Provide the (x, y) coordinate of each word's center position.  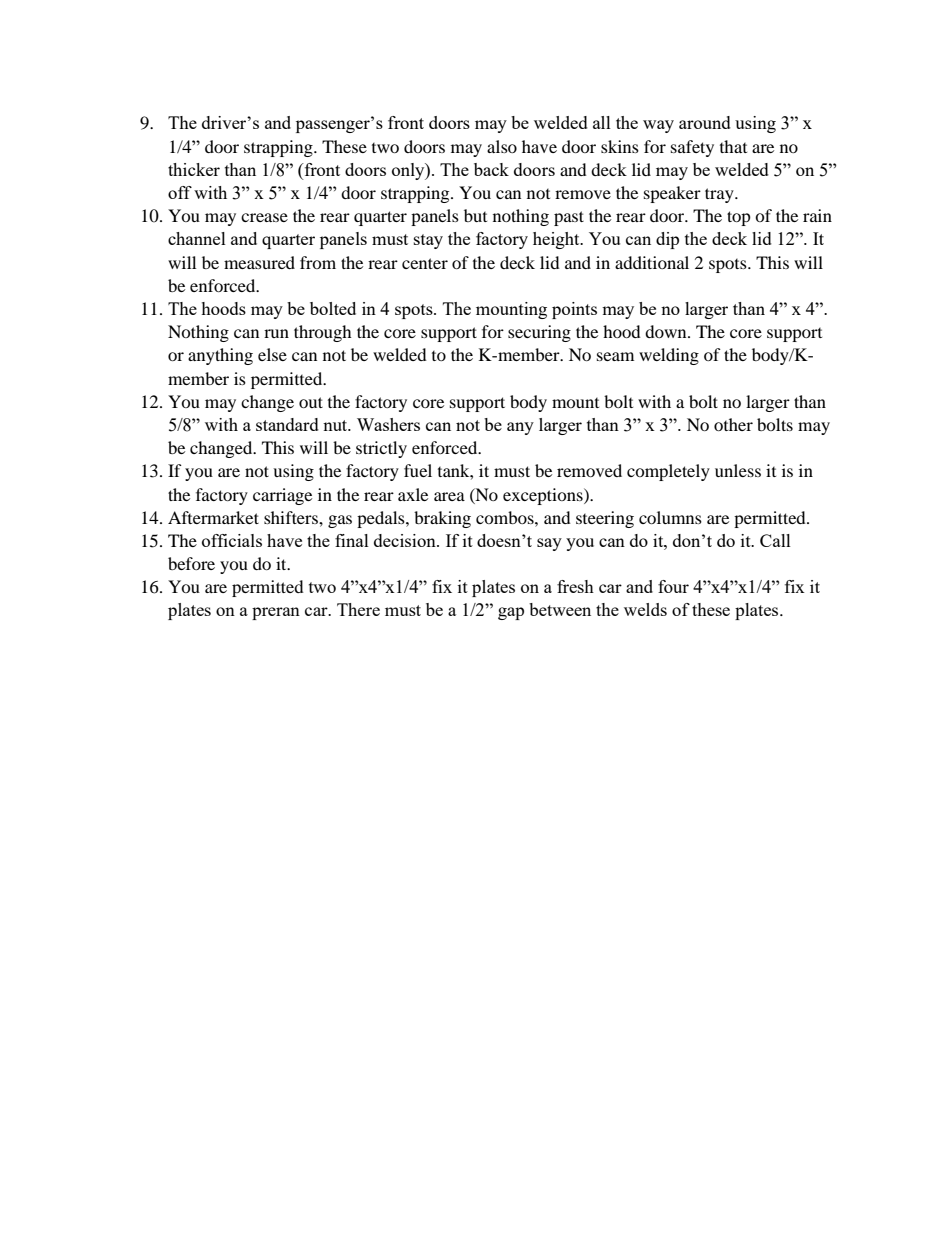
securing (539, 333)
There (358, 609)
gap (511, 613)
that (733, 146)
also (502, 146)
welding (669, 356)
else (272, 354)
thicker (194, 169)
